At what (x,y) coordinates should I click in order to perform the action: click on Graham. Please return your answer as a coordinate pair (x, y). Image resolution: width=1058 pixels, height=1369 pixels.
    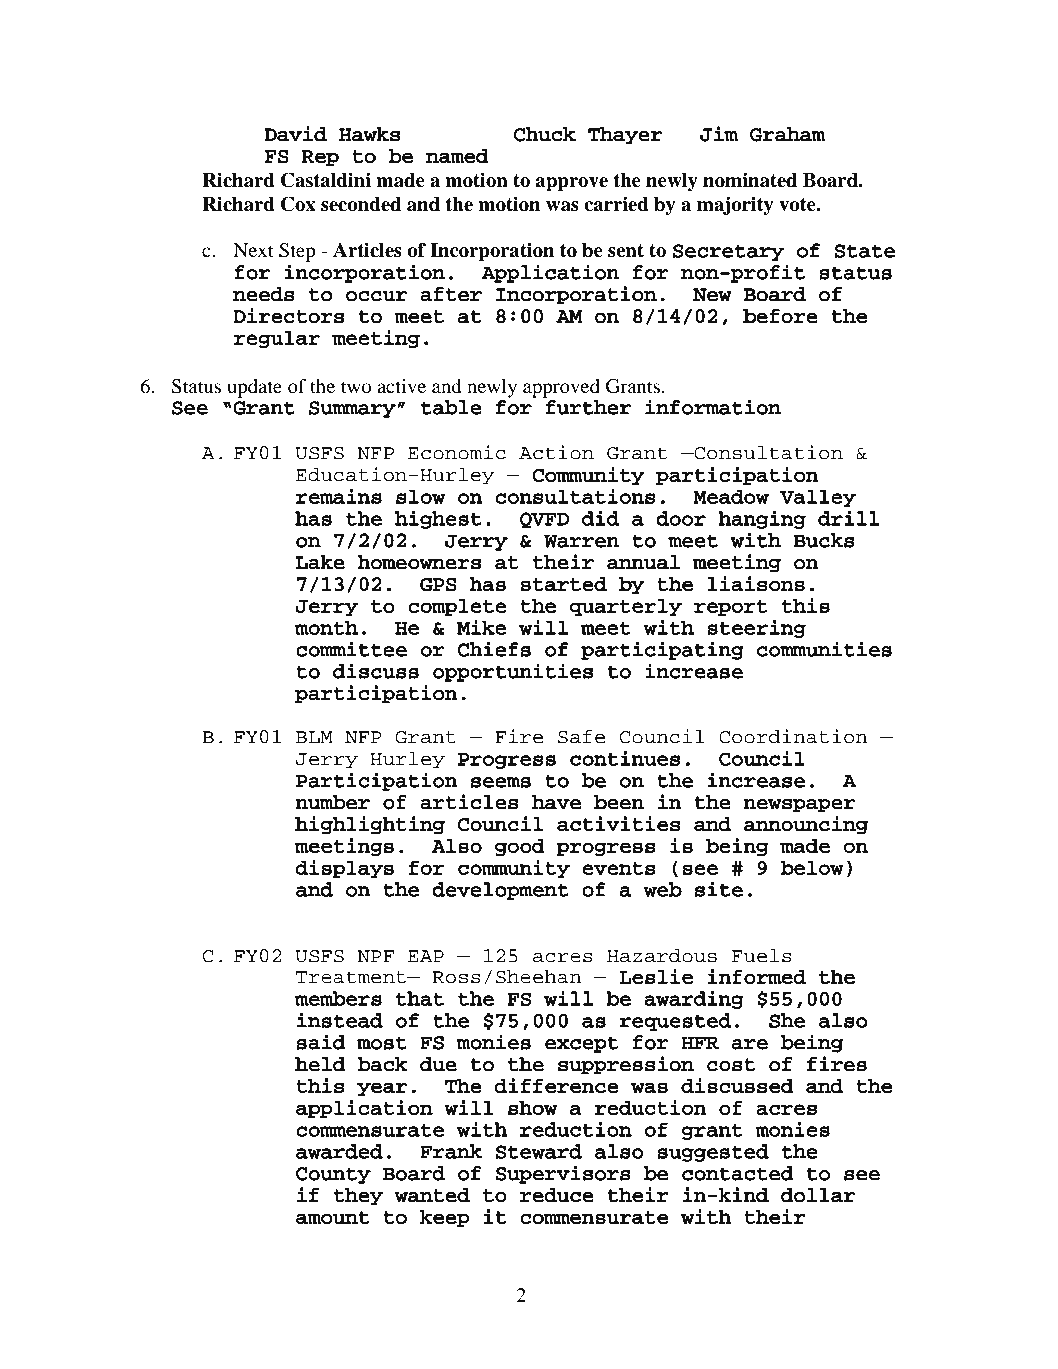
    Looking at the image, I should click on (787, 134).
